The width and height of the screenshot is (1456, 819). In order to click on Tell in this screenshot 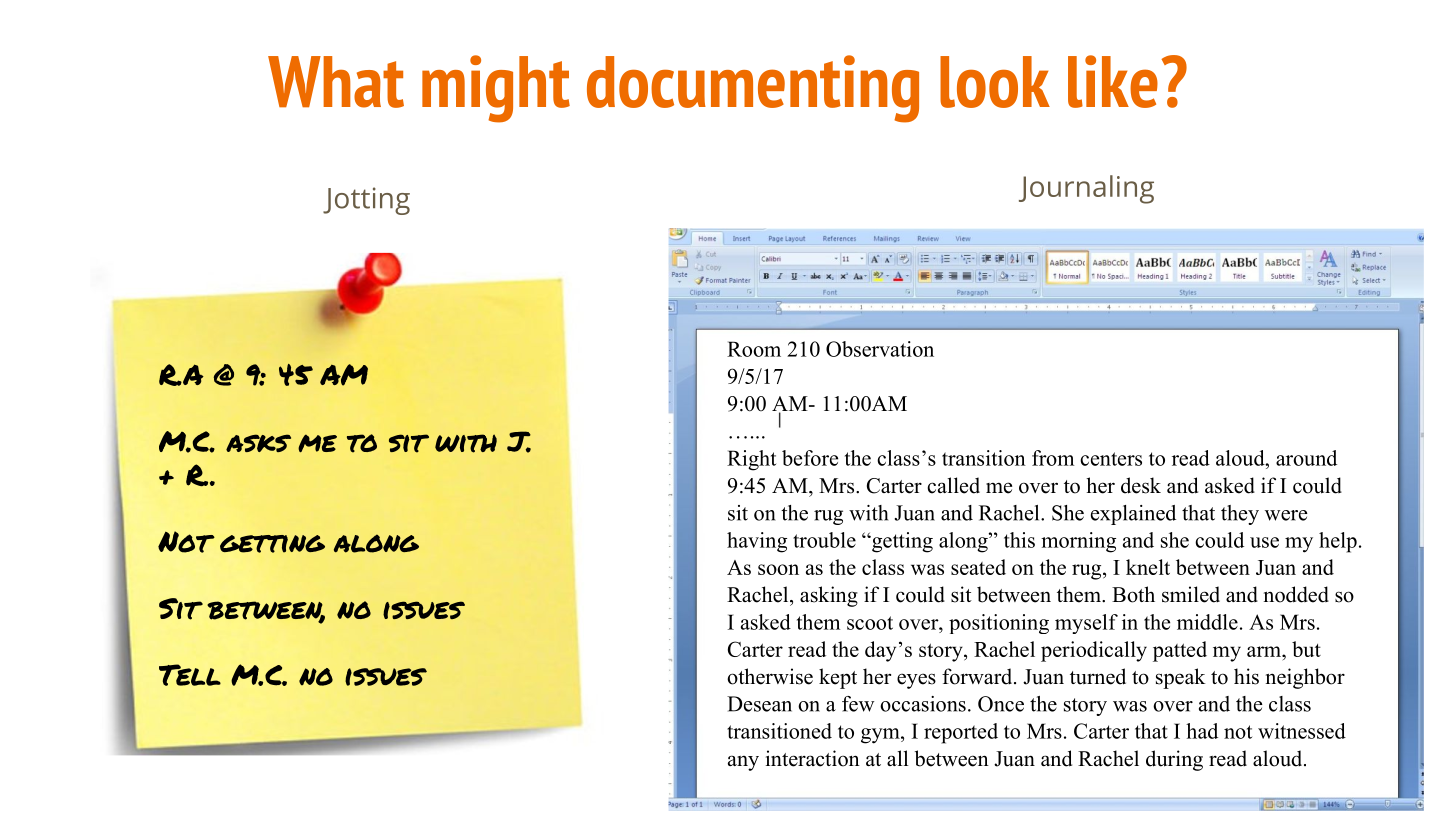, I will do `click(190, 675)`.
